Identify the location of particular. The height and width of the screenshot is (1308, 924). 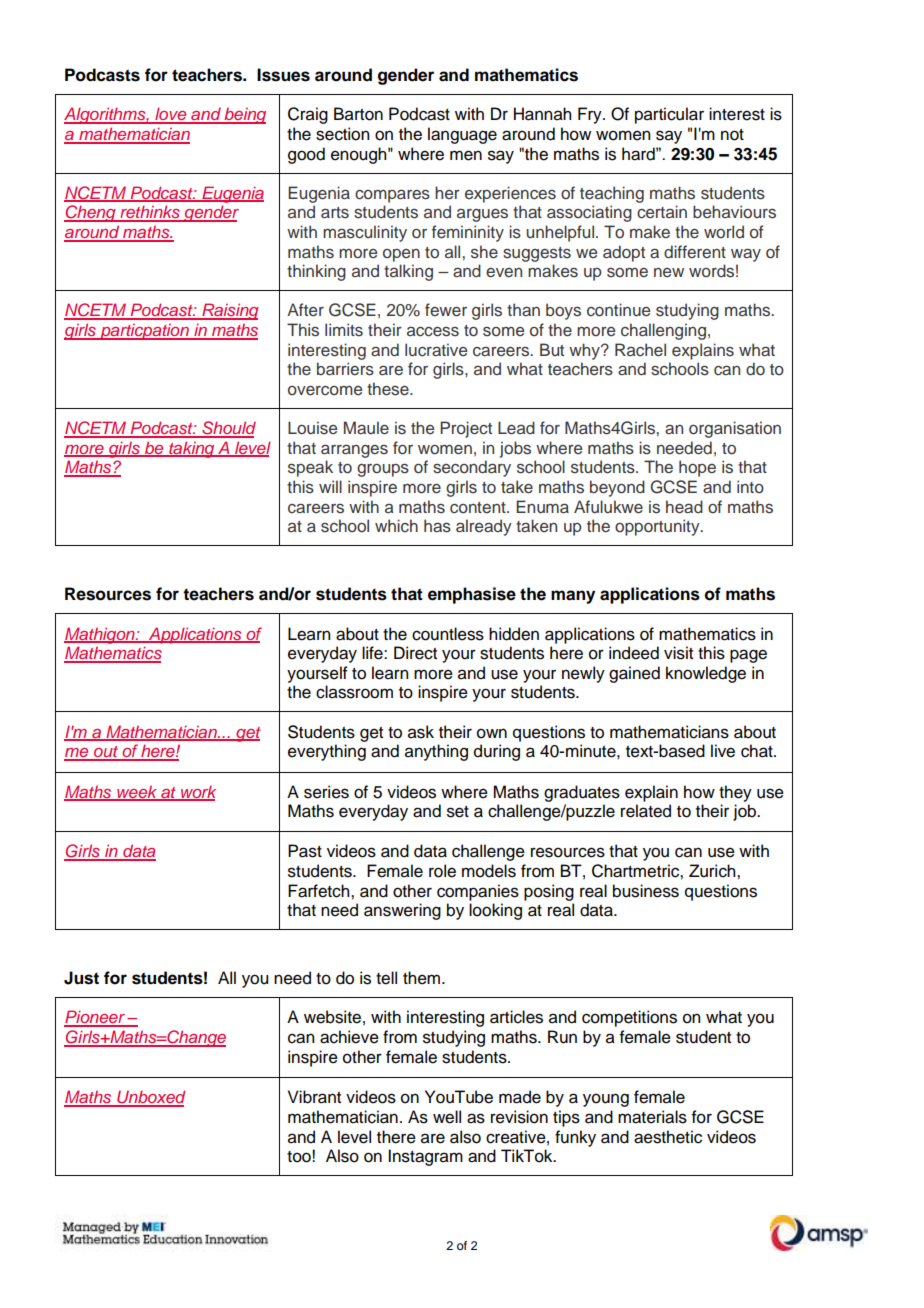
(669, 115).
